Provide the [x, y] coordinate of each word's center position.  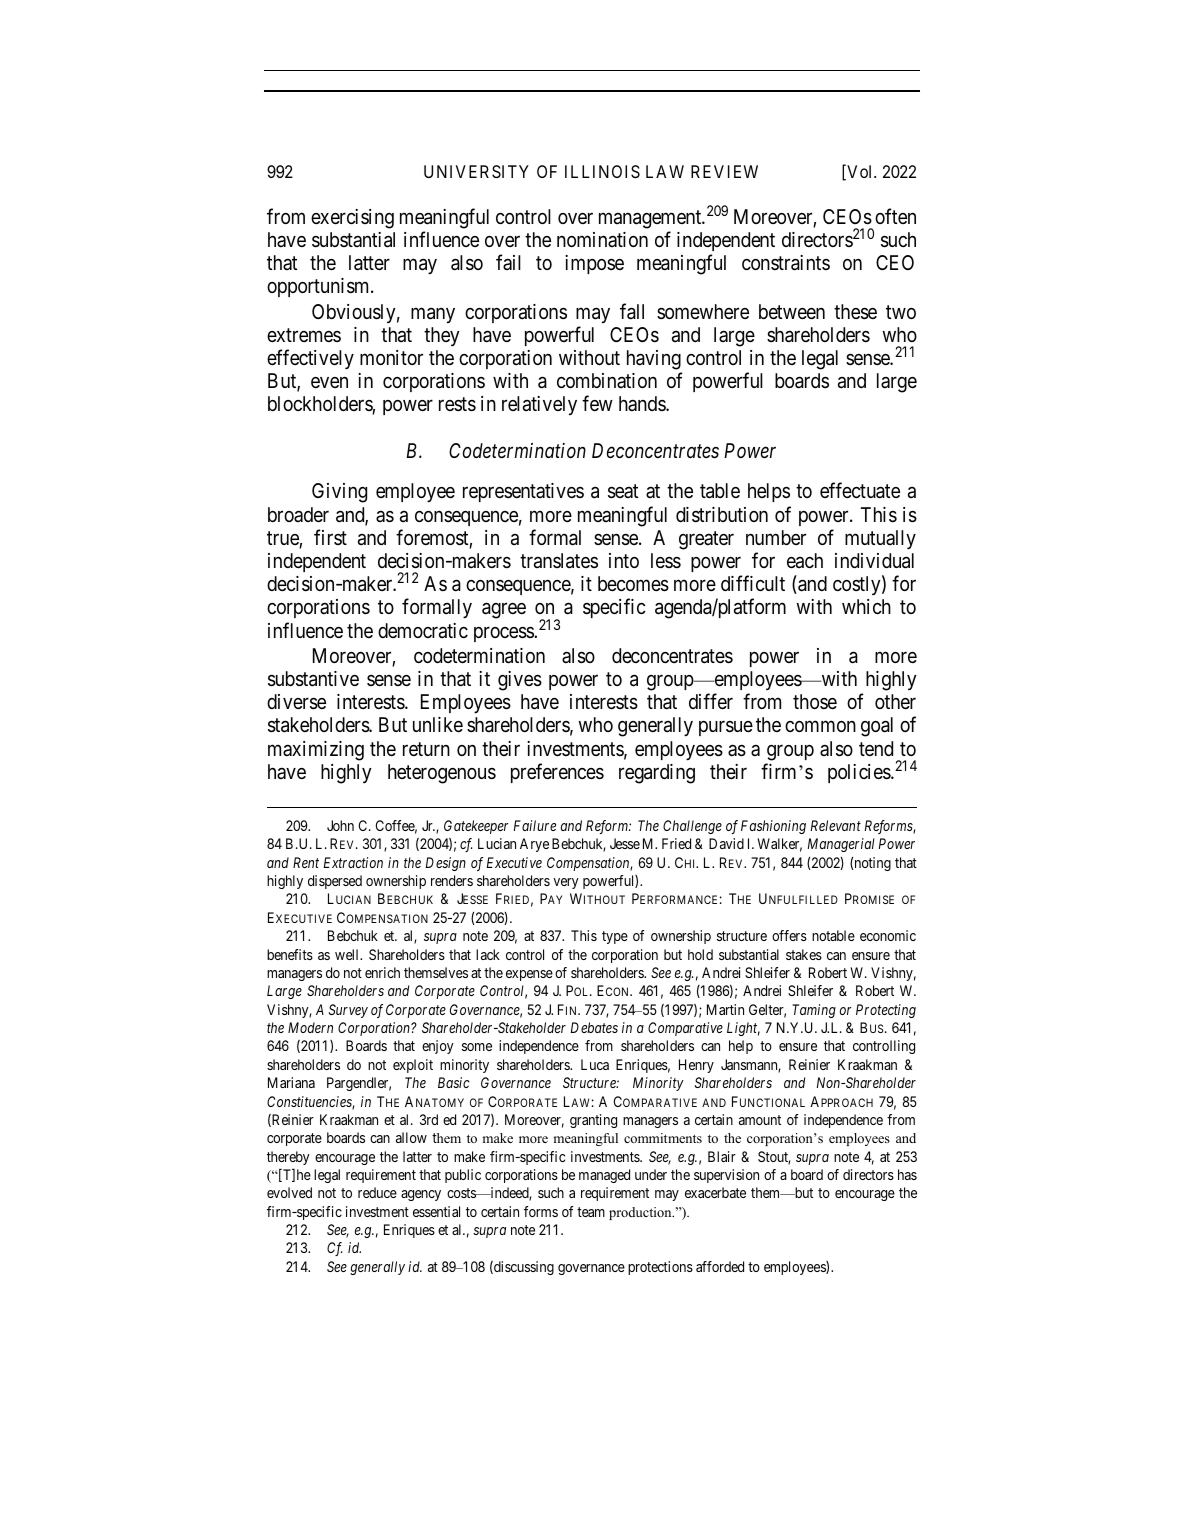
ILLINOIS [602, 171]
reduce [377, 1192]
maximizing [316, 751]
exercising [352, 219]
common [820, 726]
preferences [557, 773]
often [895, 216]
